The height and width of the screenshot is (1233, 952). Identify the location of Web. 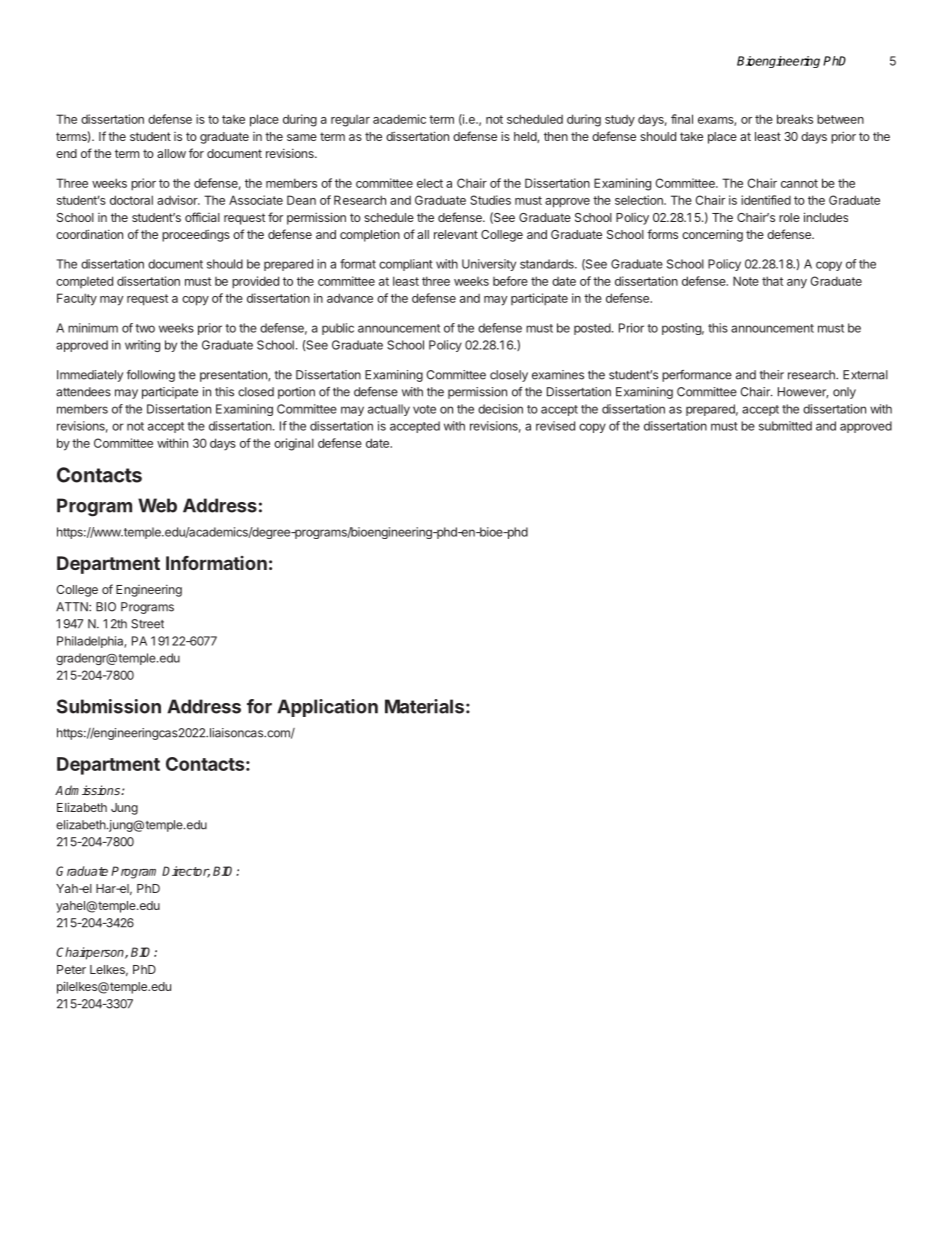
(157, 505).
